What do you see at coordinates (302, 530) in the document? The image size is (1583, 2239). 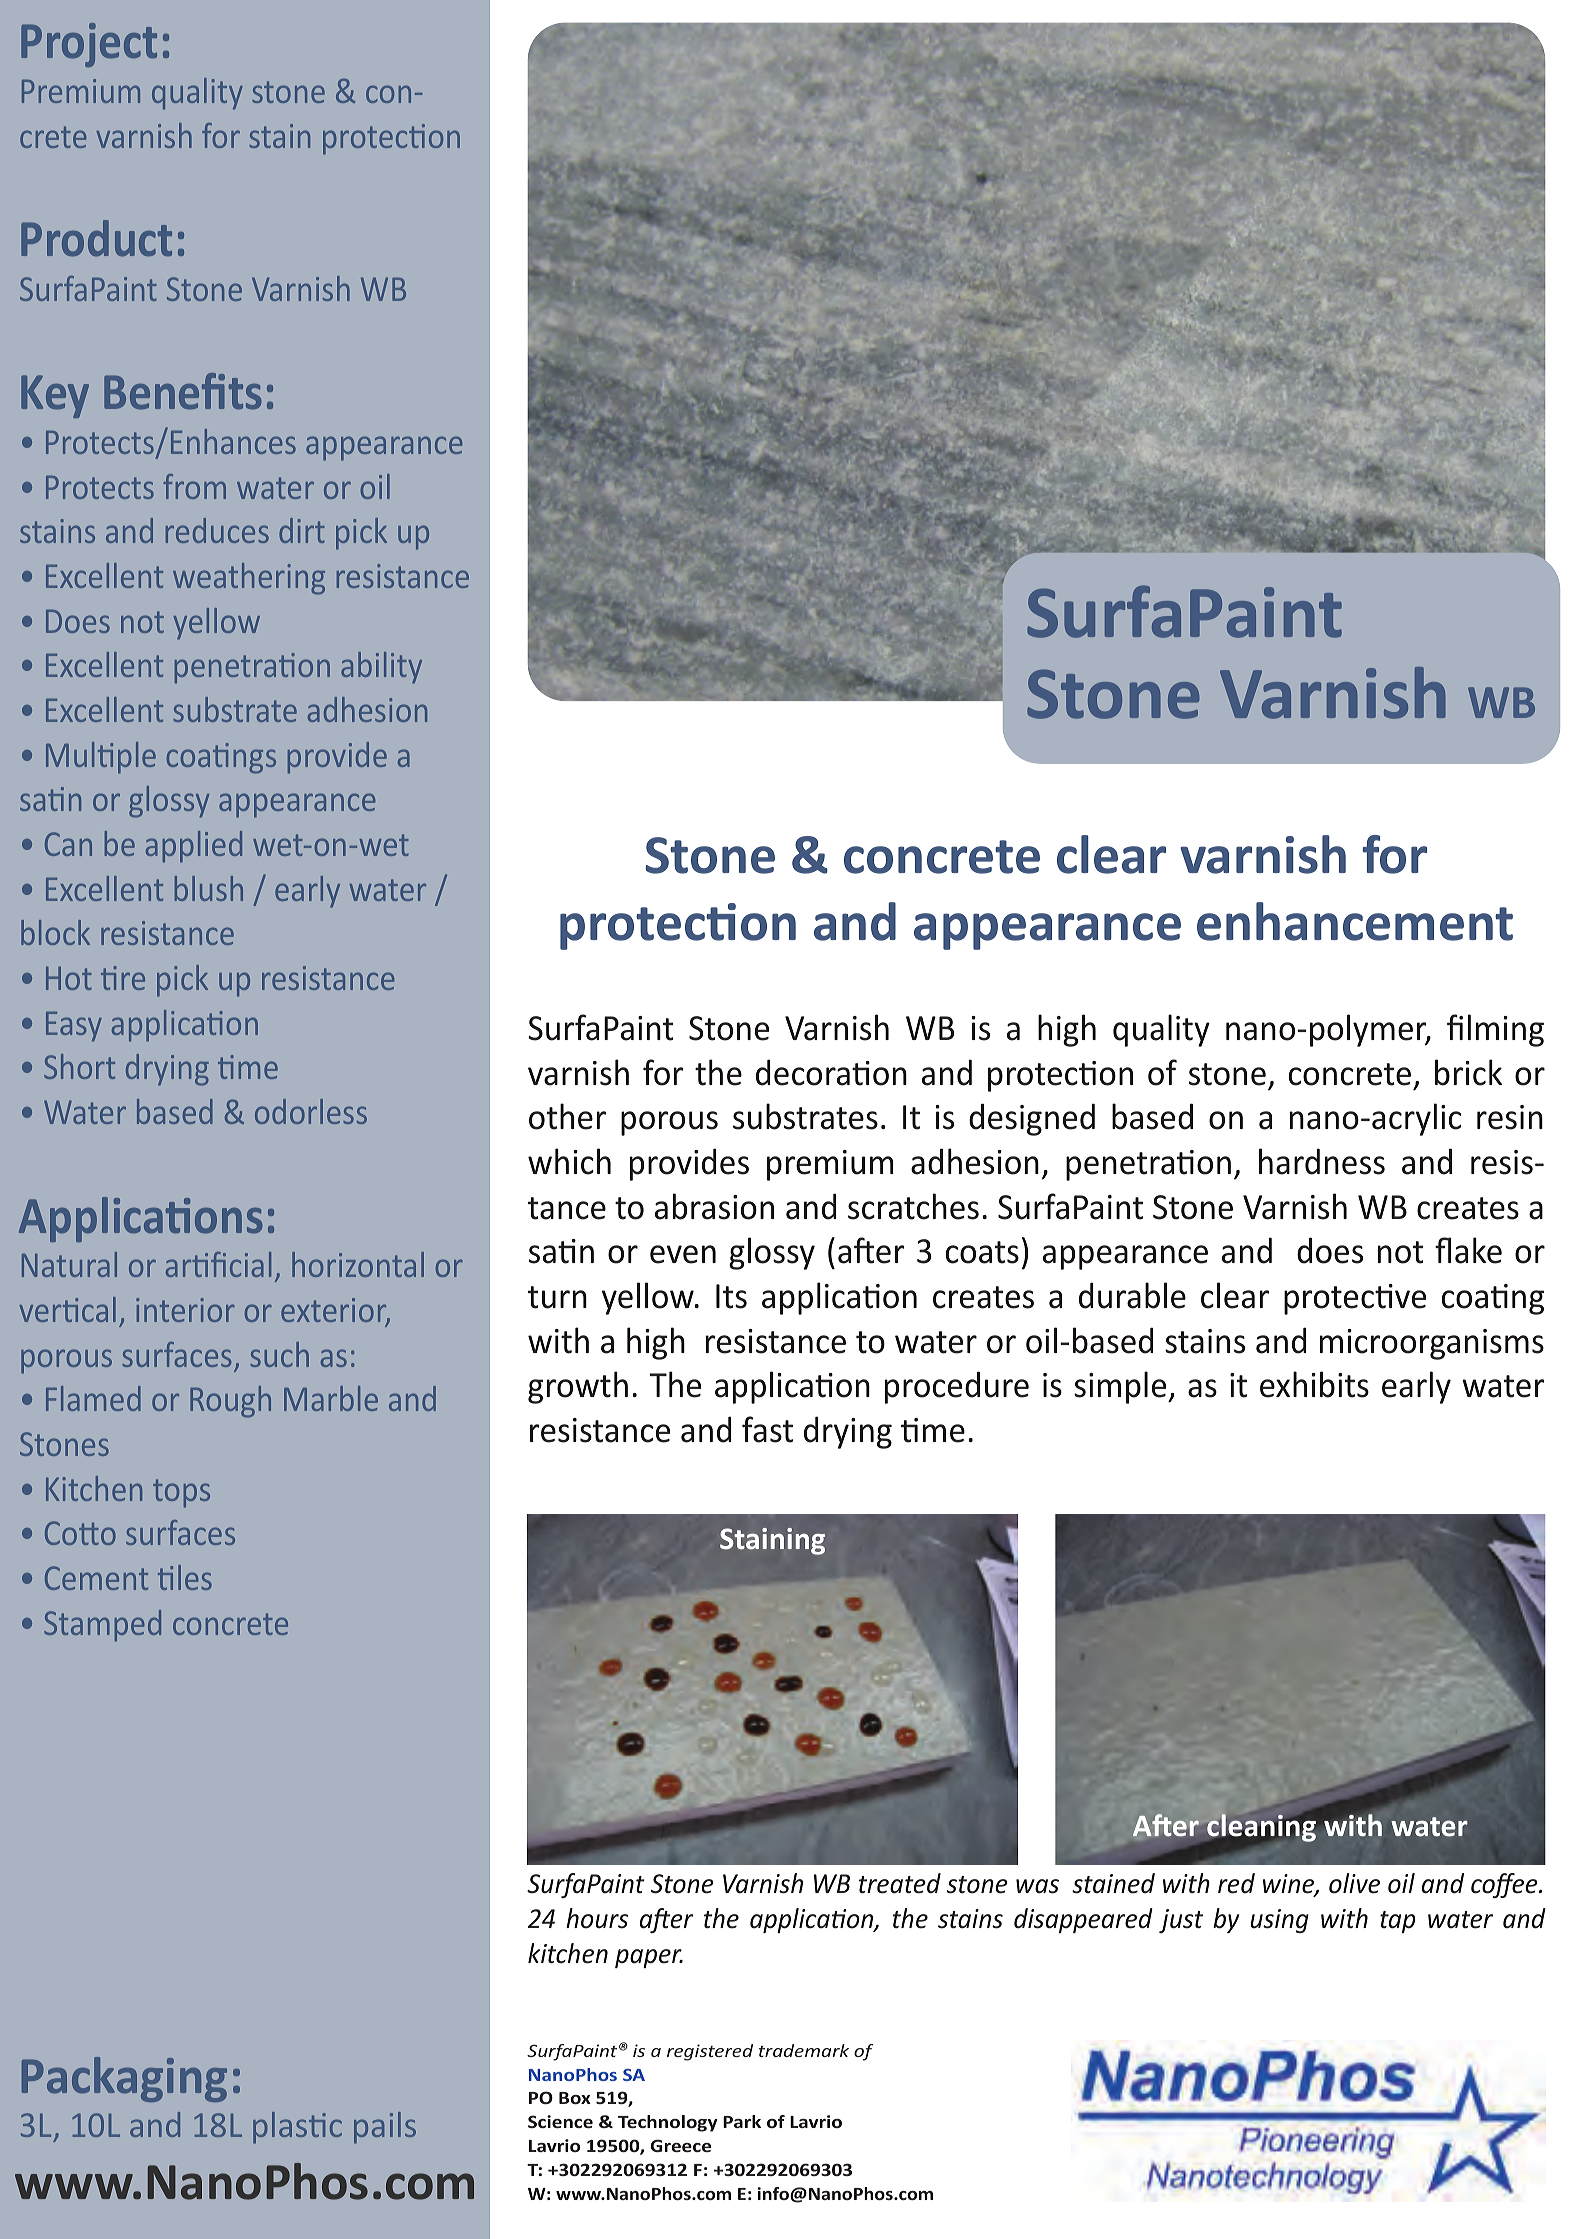 I see `dirt` at bounding box center [302, 530].
